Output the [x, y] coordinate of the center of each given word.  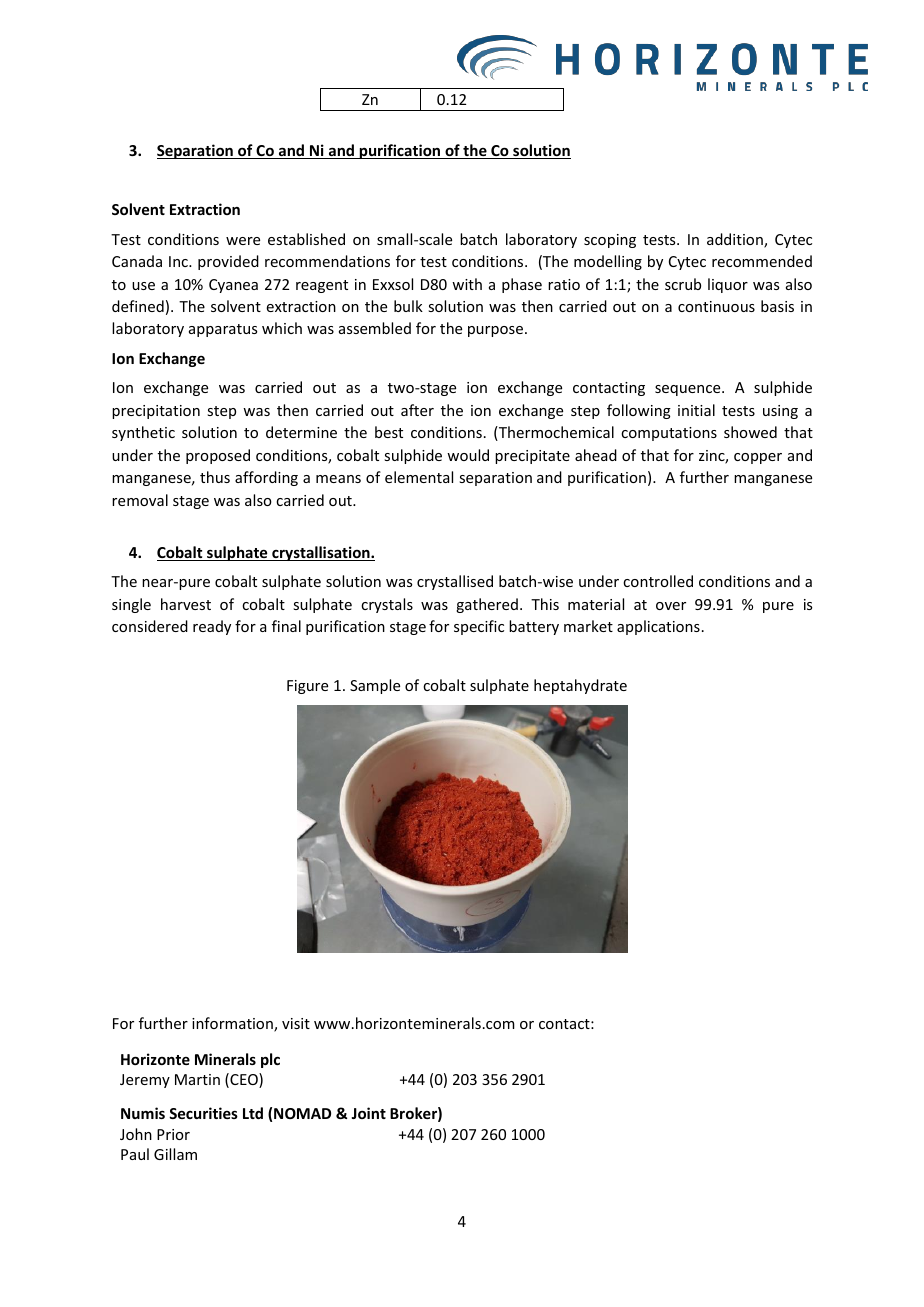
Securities [203, 1113]
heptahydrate [580, 686]
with [467, 284]
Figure [307, 687]
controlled [658, 581]
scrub [683, 284]
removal [140, 500]
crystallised [455, 582]
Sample [375, 686]
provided [228, 262]
